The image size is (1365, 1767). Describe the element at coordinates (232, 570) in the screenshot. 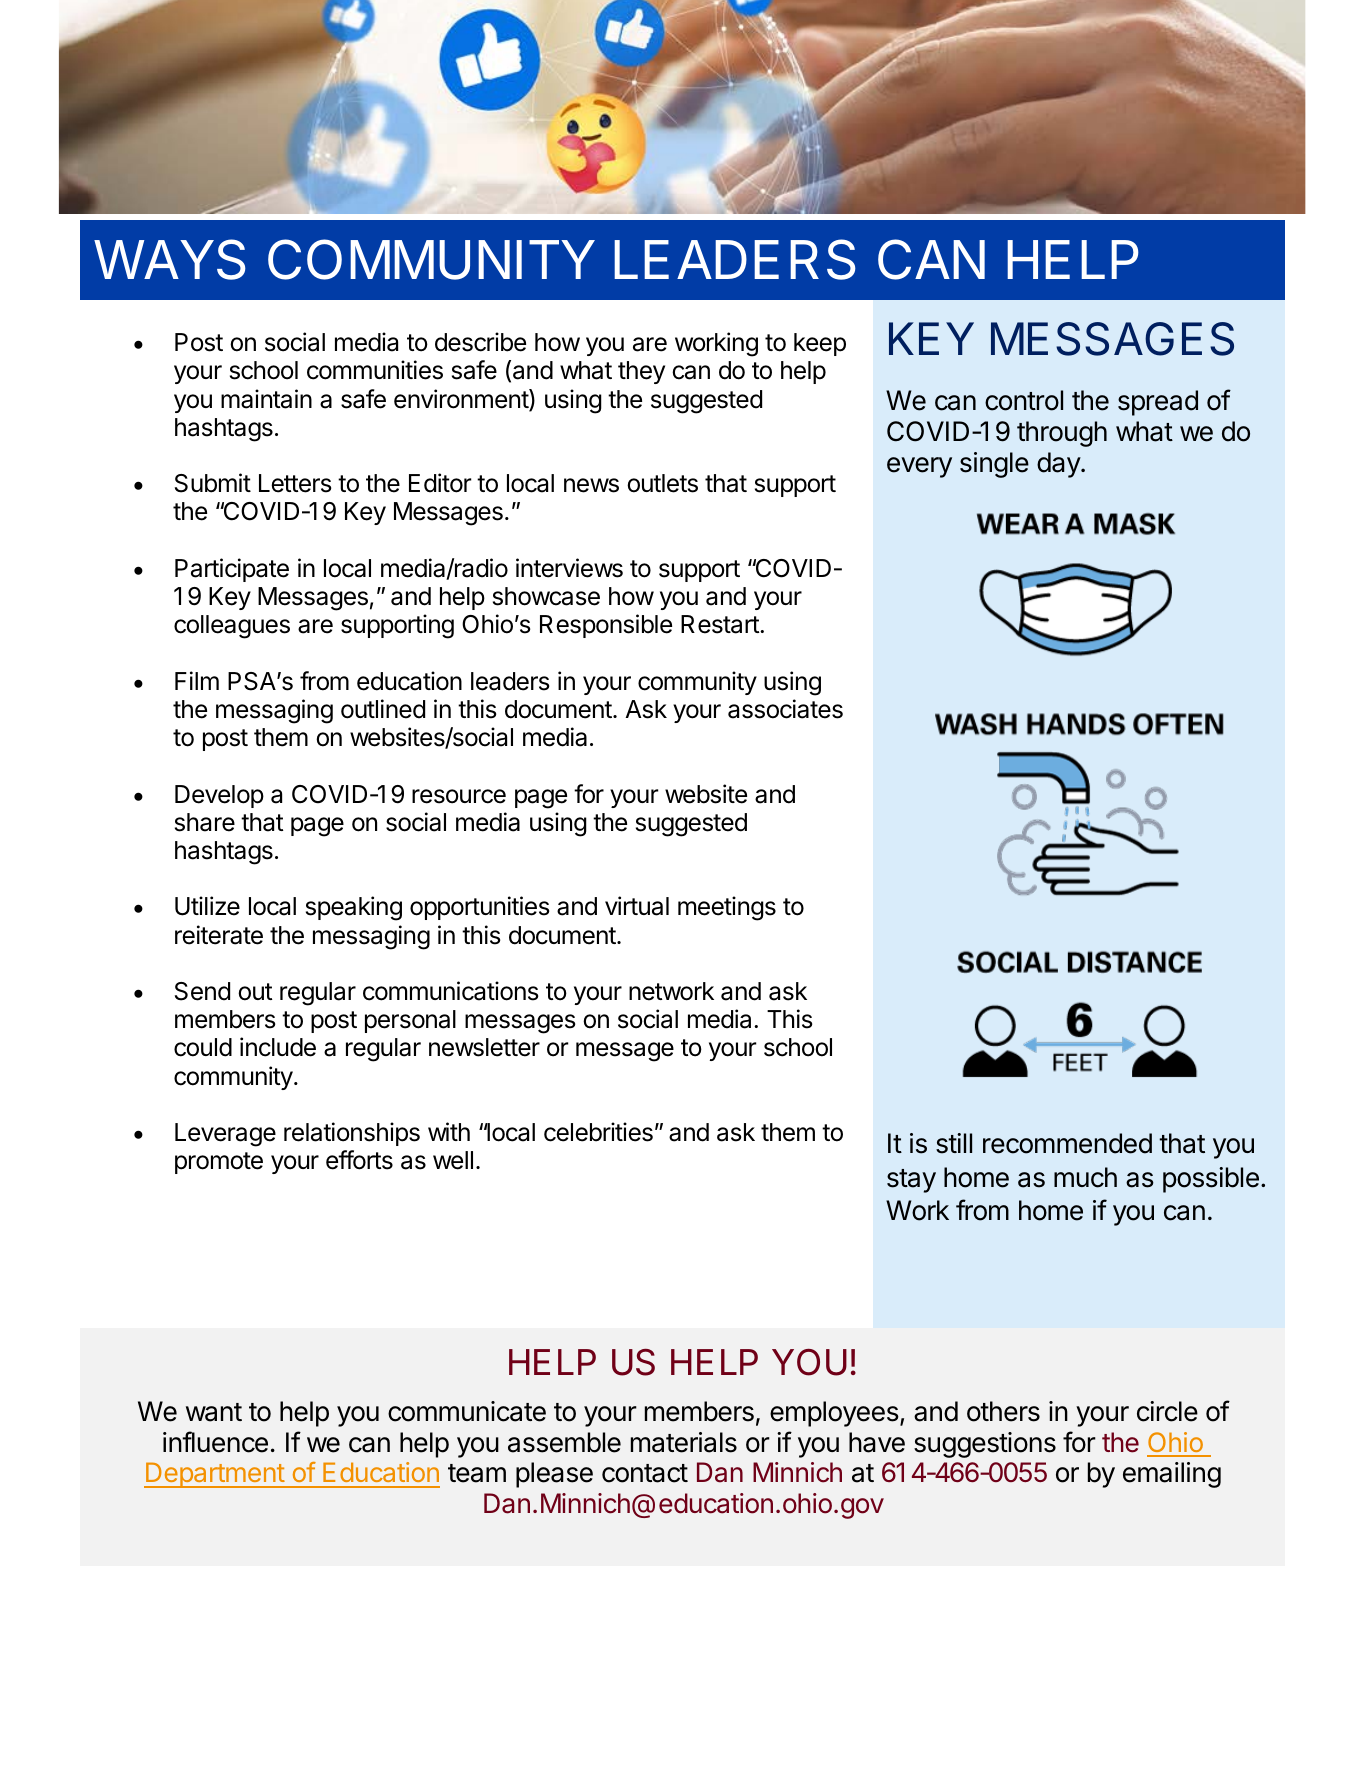

I see `Participate` at that location.
